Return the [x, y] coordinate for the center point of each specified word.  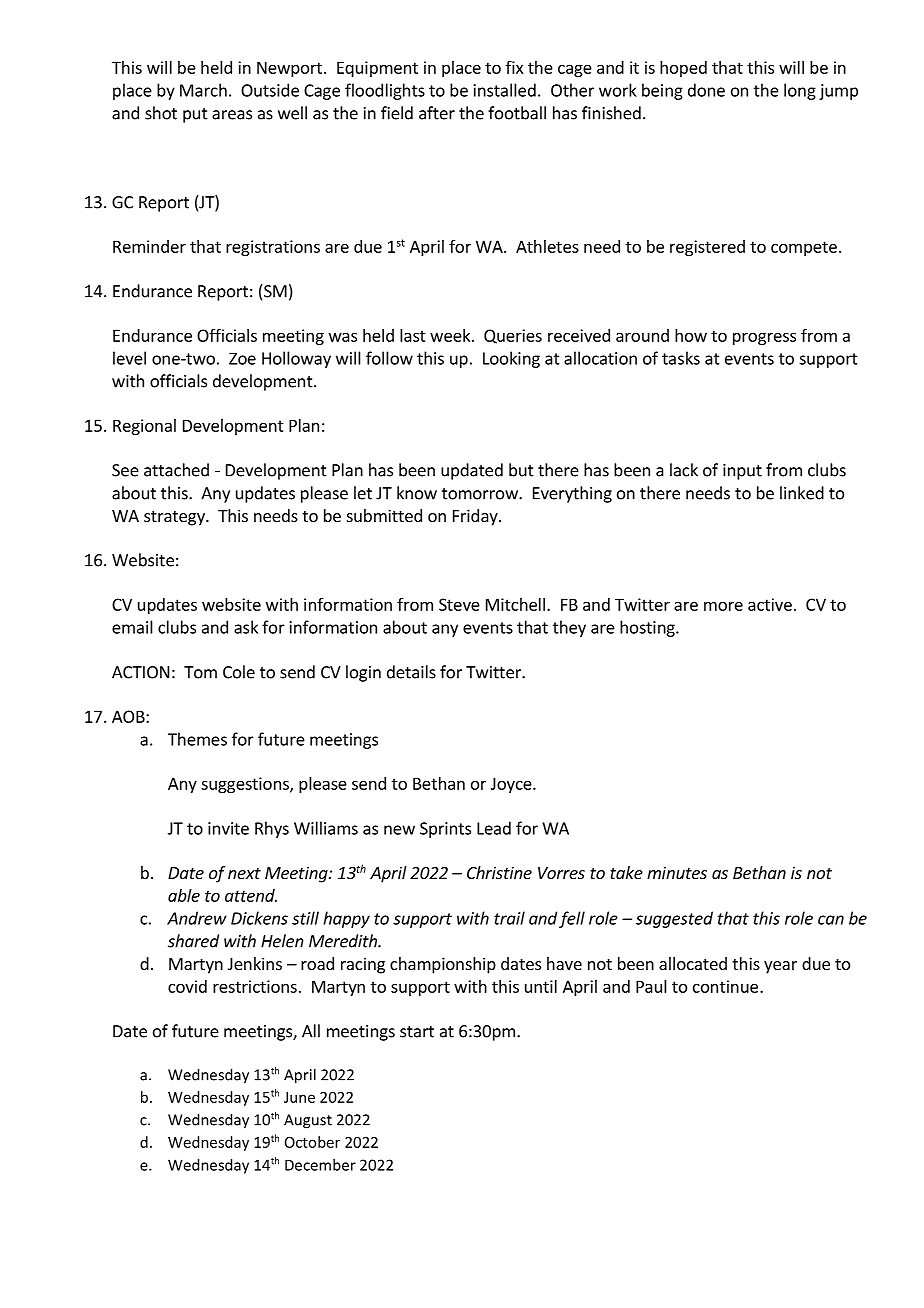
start [417, 1032]
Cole [239, 672]
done [706, 90]
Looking [511, 359]
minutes [677, 872]
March [203, 90]
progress [764, 338]
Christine [499, 872]
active [770, 604]
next [244, 873]
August [308, 1121]
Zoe [242, 359]
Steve [459, 604]
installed [505, 90]
